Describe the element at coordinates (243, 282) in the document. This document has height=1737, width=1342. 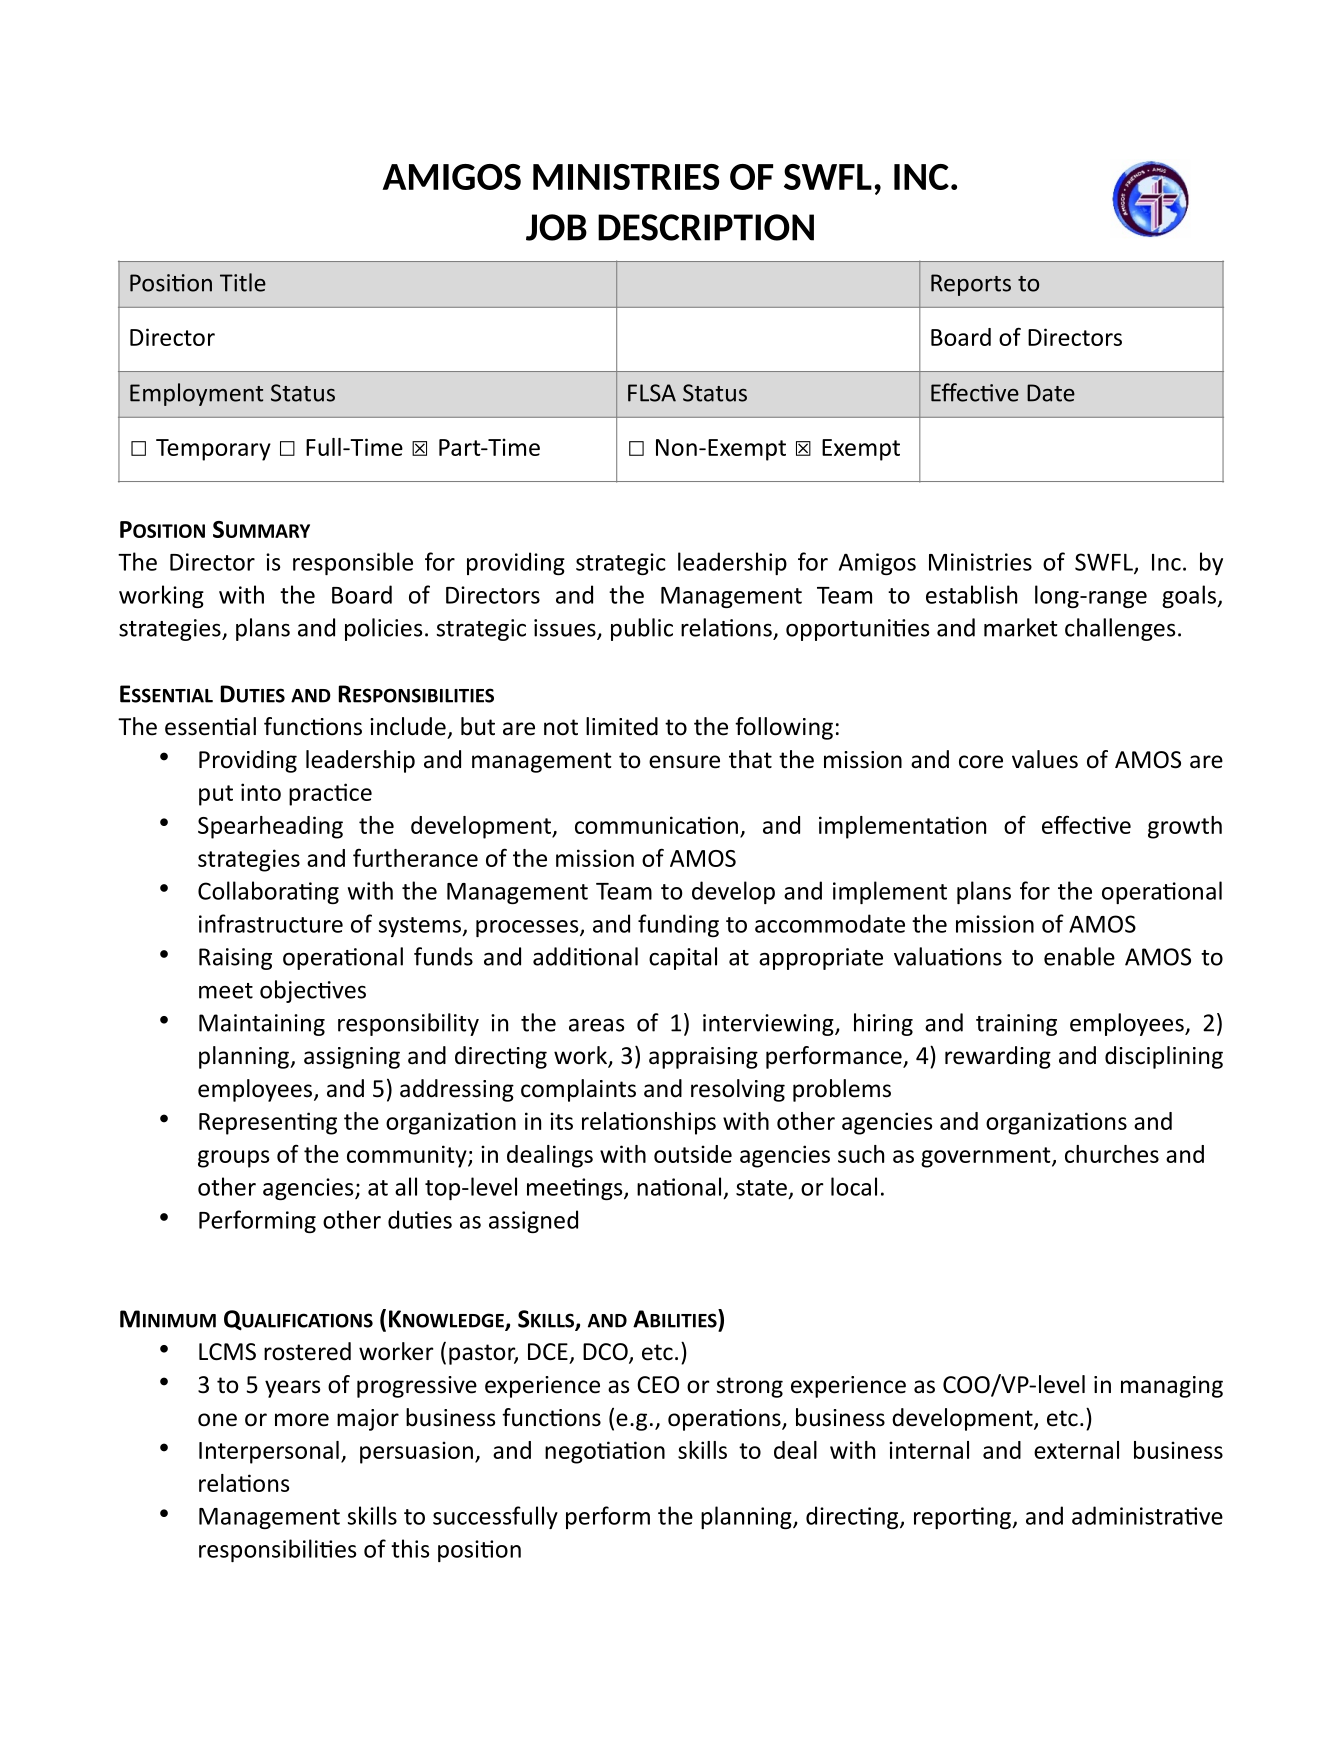
I see `Title` at that location.
